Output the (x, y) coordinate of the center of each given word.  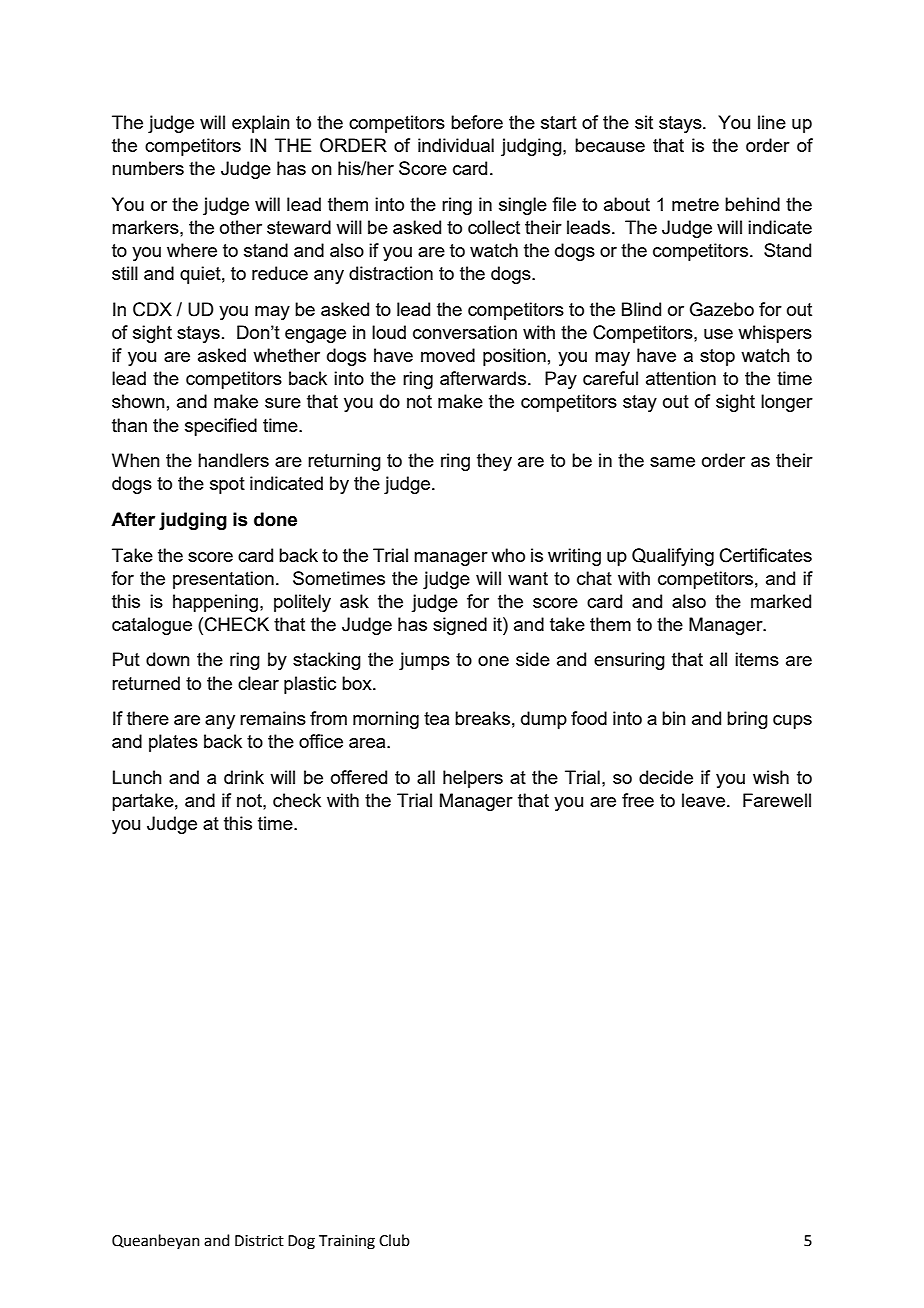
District (259, 1241)
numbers (148, 168)
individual (456, 145)
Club (394, 1240)
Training (347, 1242)
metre (695, 204)
